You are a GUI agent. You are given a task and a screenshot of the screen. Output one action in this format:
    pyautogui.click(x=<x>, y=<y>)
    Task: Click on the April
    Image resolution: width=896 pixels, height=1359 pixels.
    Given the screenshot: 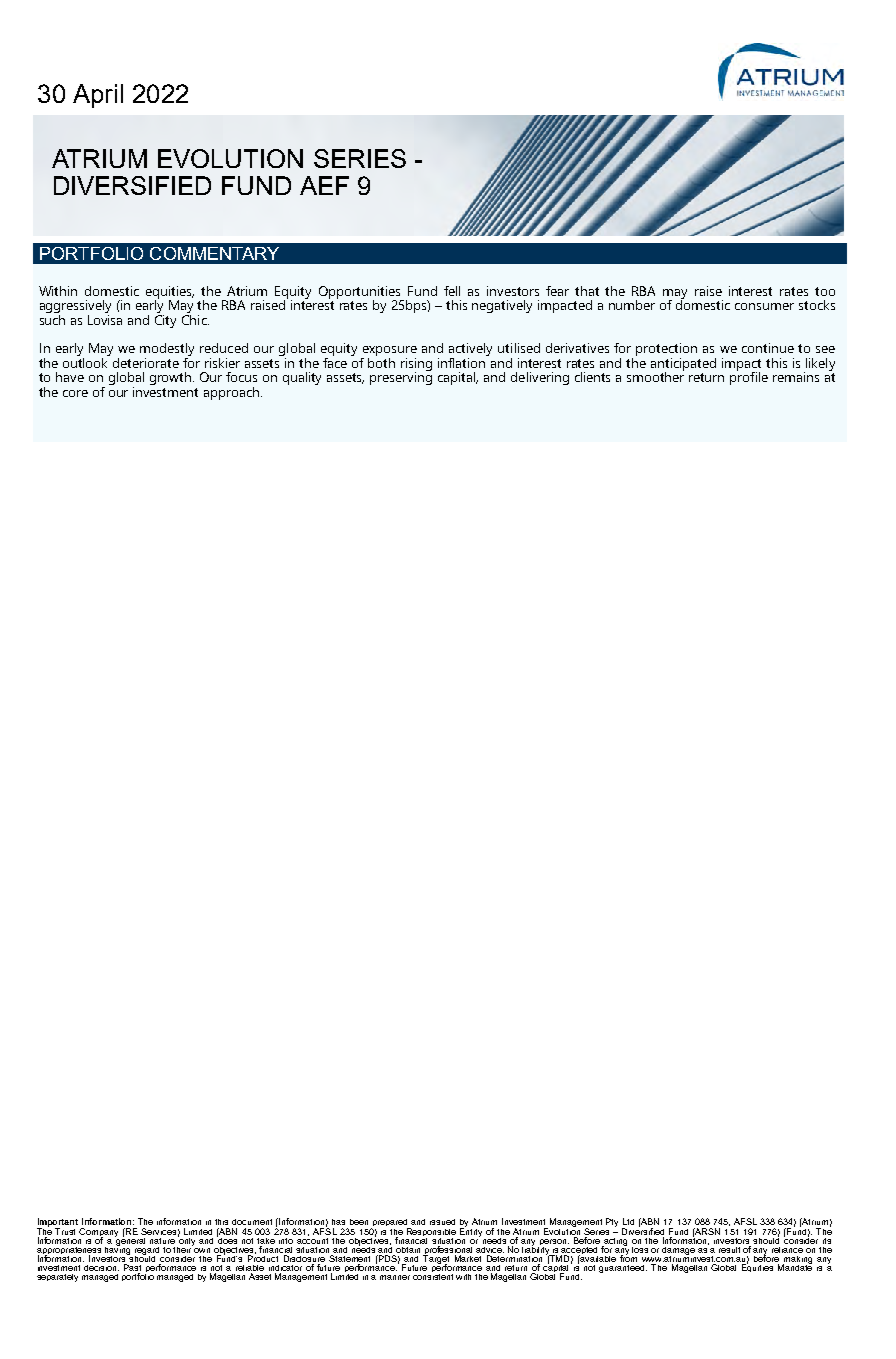 What is the action you would take?
    pyautogui.click(x=98, y=96)
